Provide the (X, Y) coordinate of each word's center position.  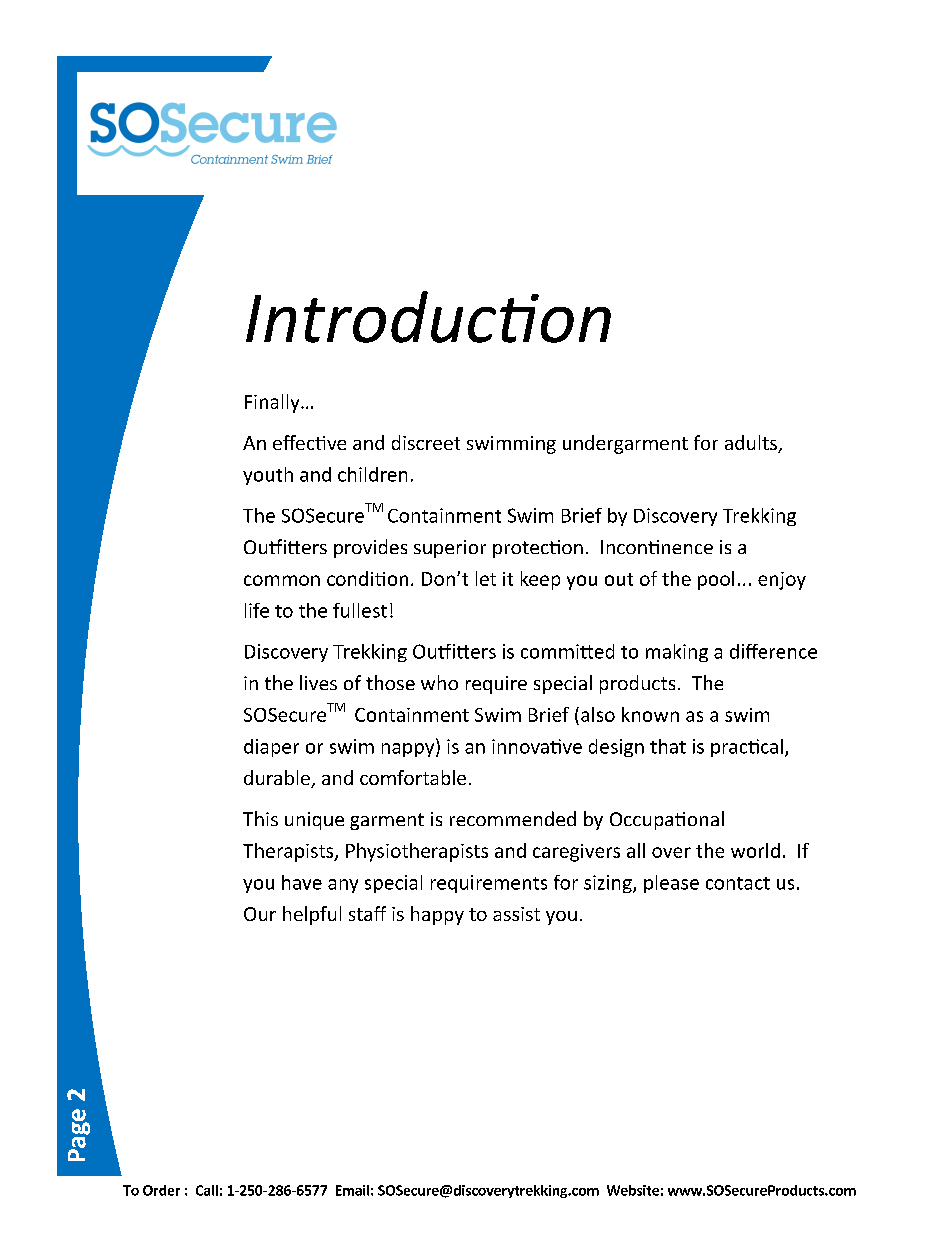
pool (716, 580)
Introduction (428, 317)
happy (437, 915)
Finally (273, 403)
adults (752, 444)
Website (633, 1190)
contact (738, 883)
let (486, 578)
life (257, 610)
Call (207, 1190)
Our (260, 914)
